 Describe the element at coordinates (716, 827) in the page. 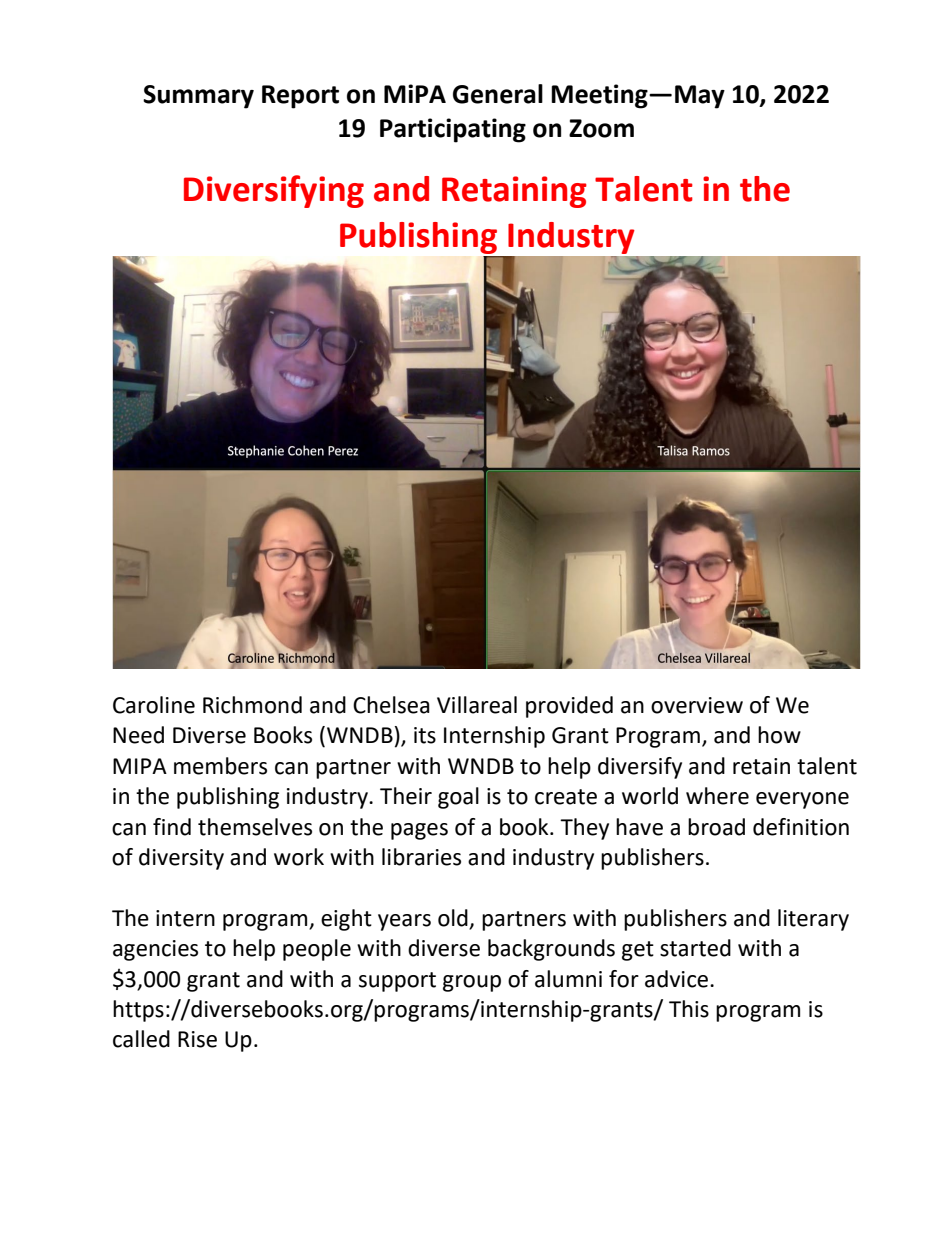

I see `broad` at that location.
